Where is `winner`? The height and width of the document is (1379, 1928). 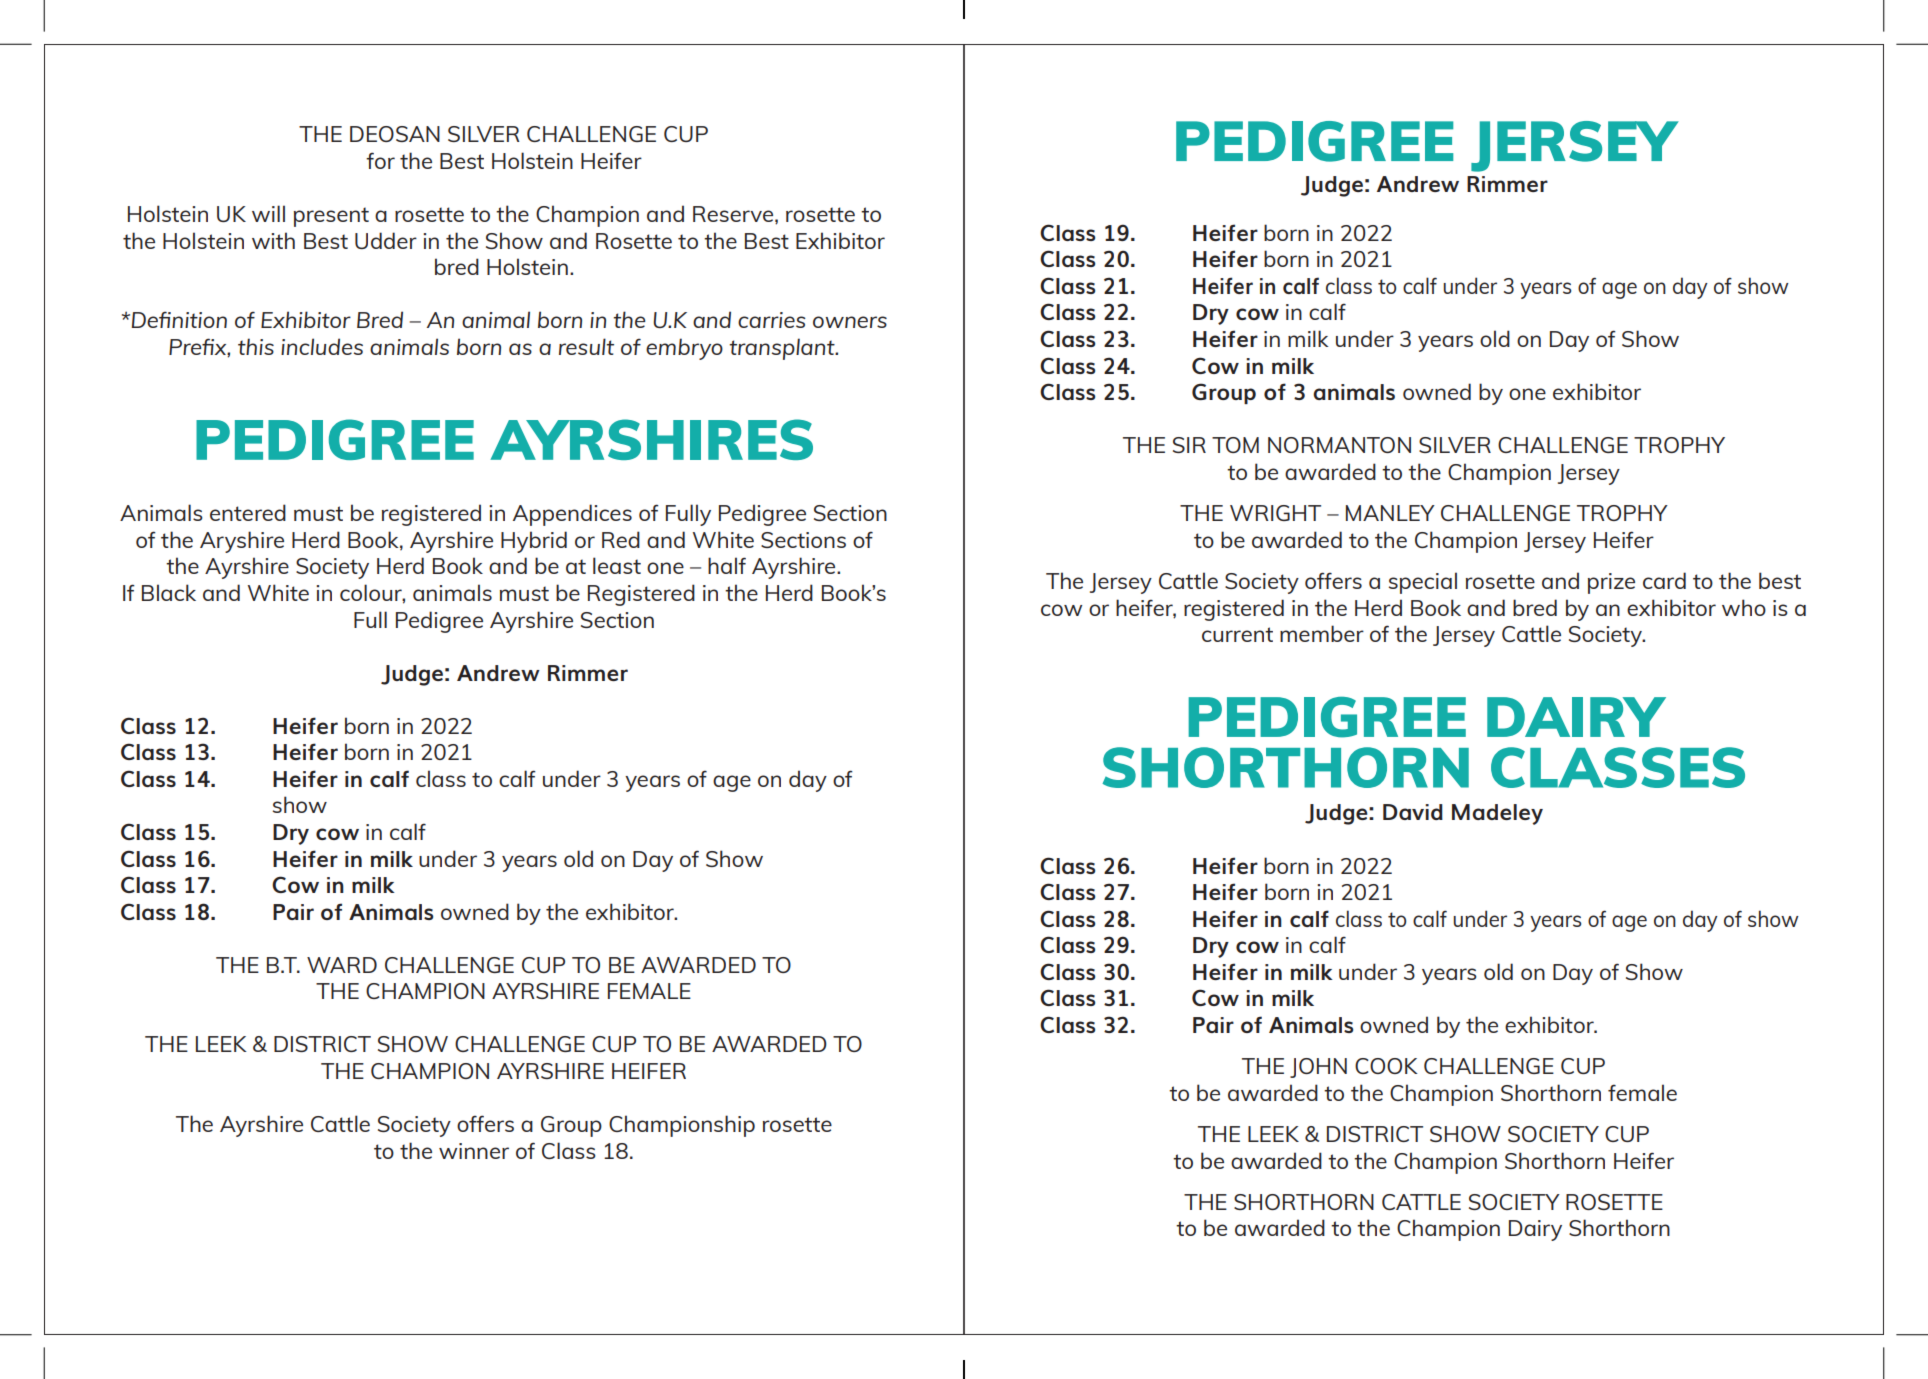 winner is located at coordinates (474, 1151).
